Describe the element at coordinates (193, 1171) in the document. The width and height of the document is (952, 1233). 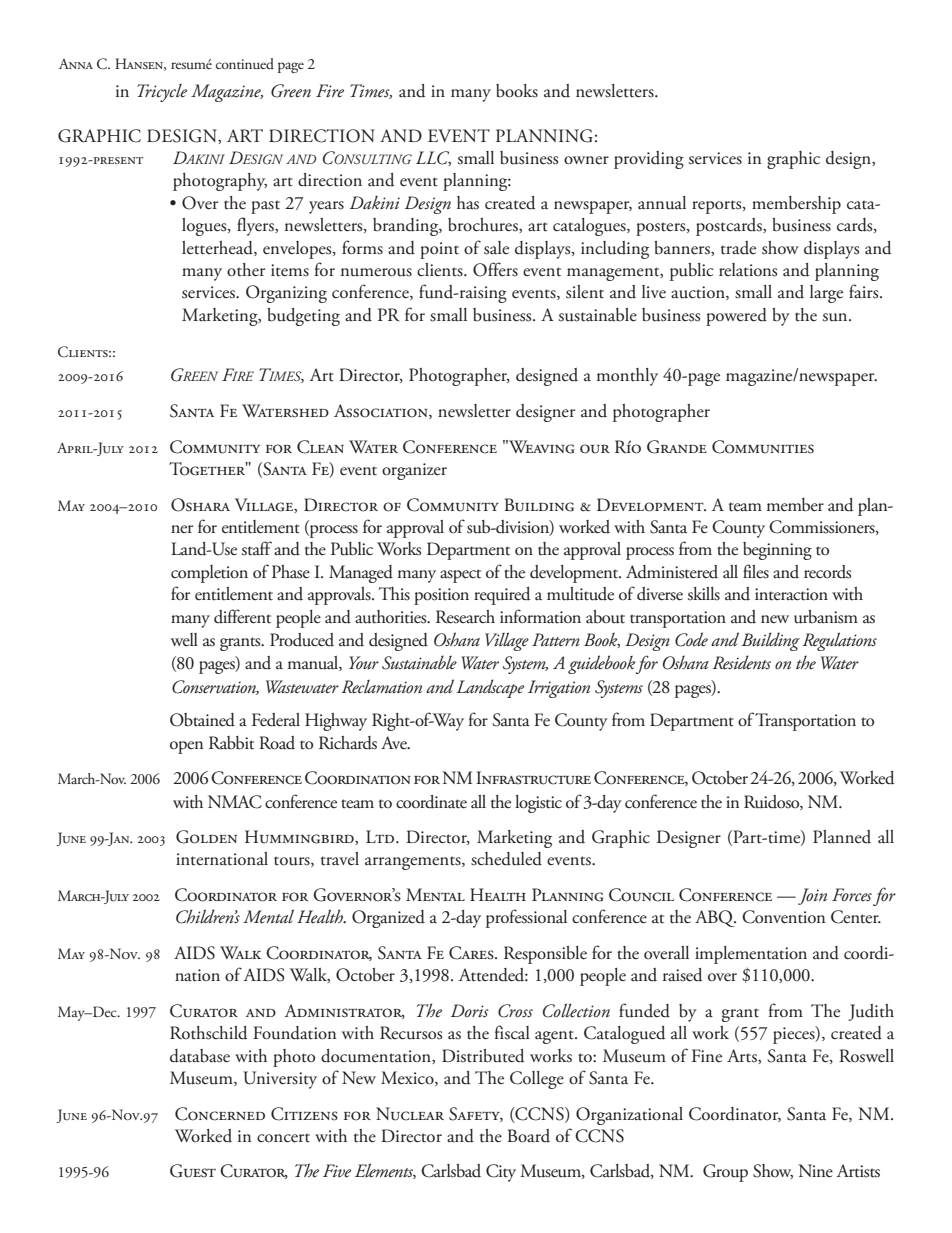
I see `Guest` at that location.
